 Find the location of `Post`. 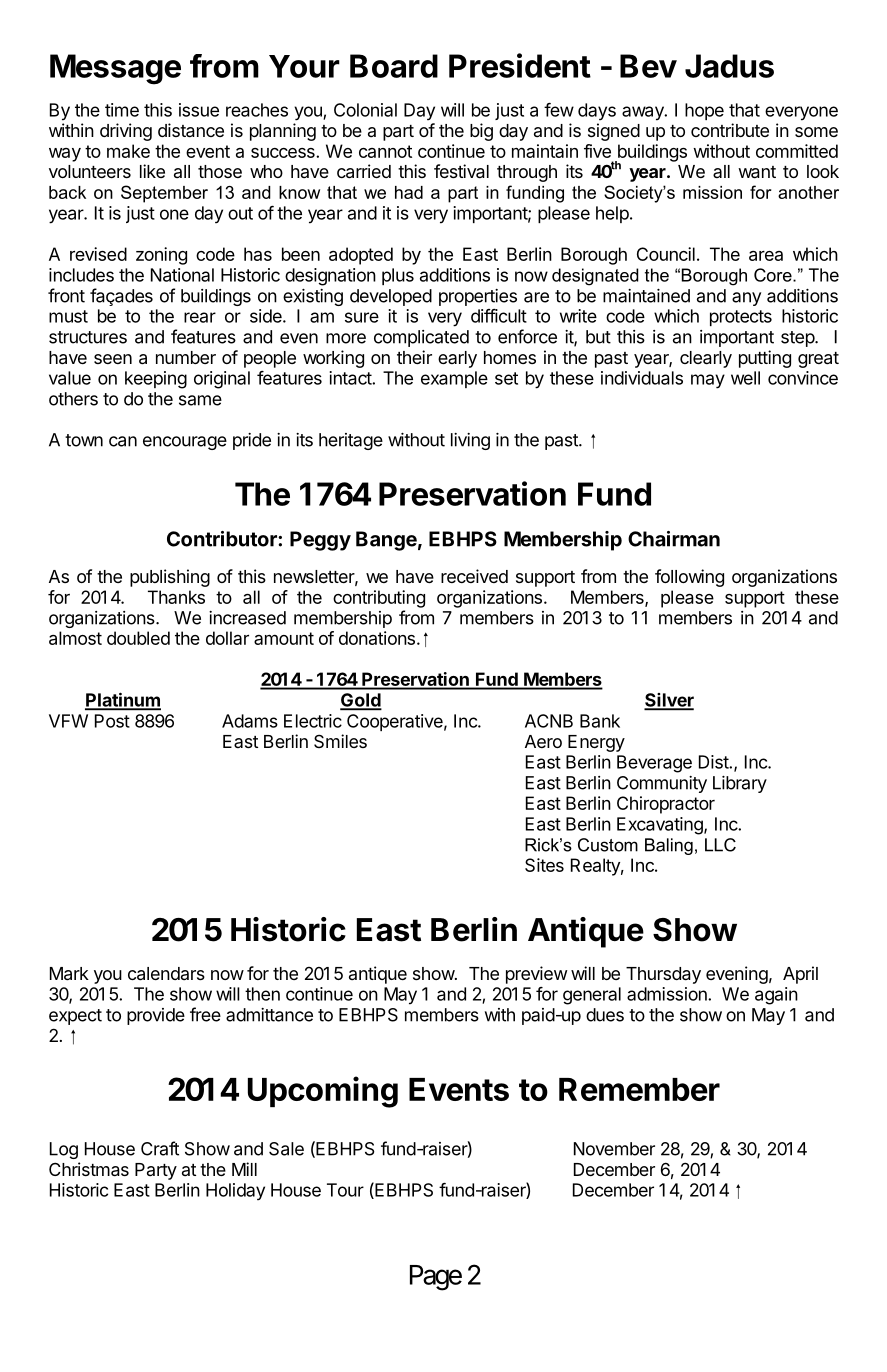

Post is located at coordinates (112, 721).
